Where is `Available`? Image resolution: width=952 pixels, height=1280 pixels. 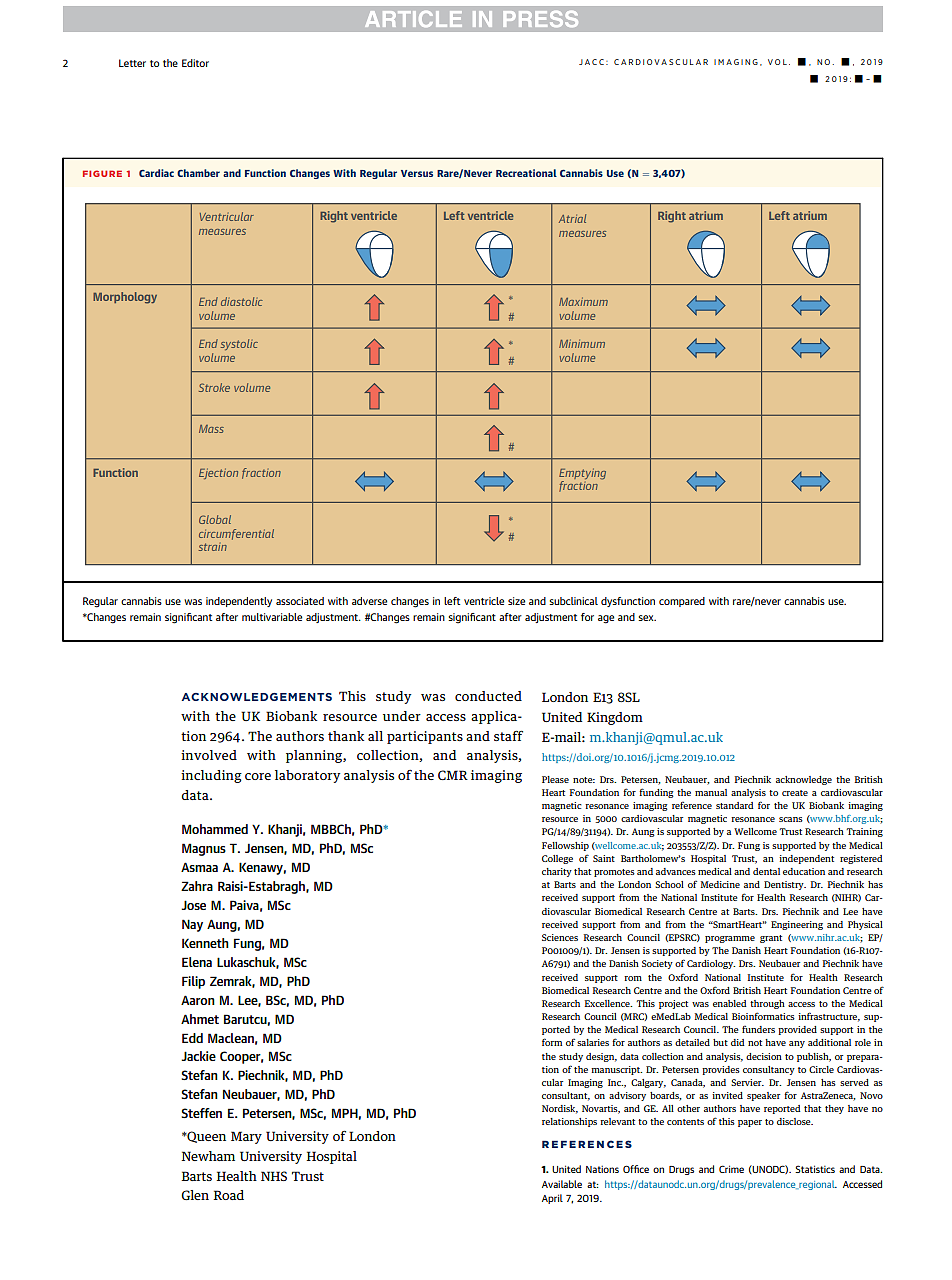 Available is located at coordinates (562, 1184).
